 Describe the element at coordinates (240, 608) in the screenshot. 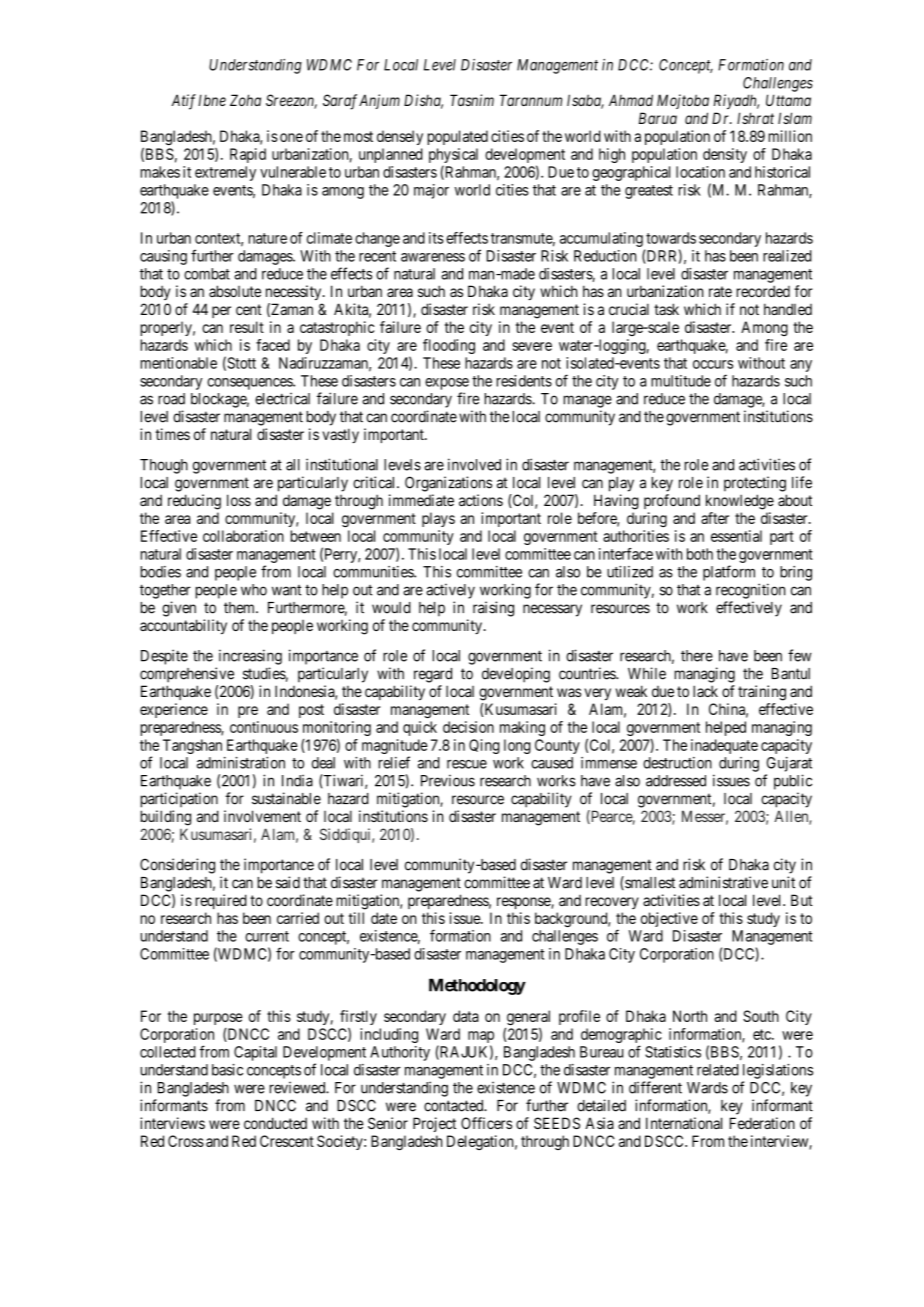

I see `them` at that location.
